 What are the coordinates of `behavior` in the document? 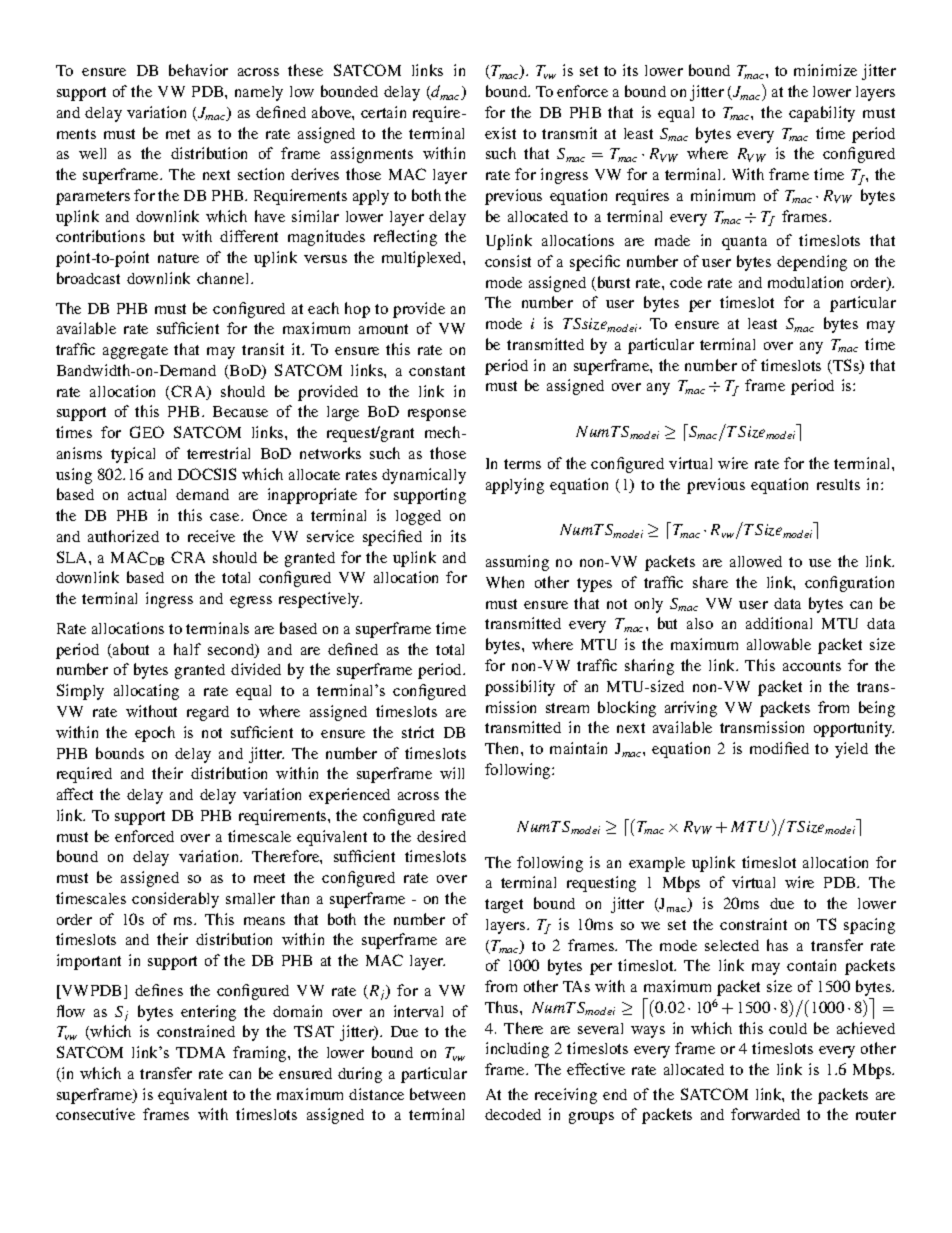 It's located at (198, 70).
